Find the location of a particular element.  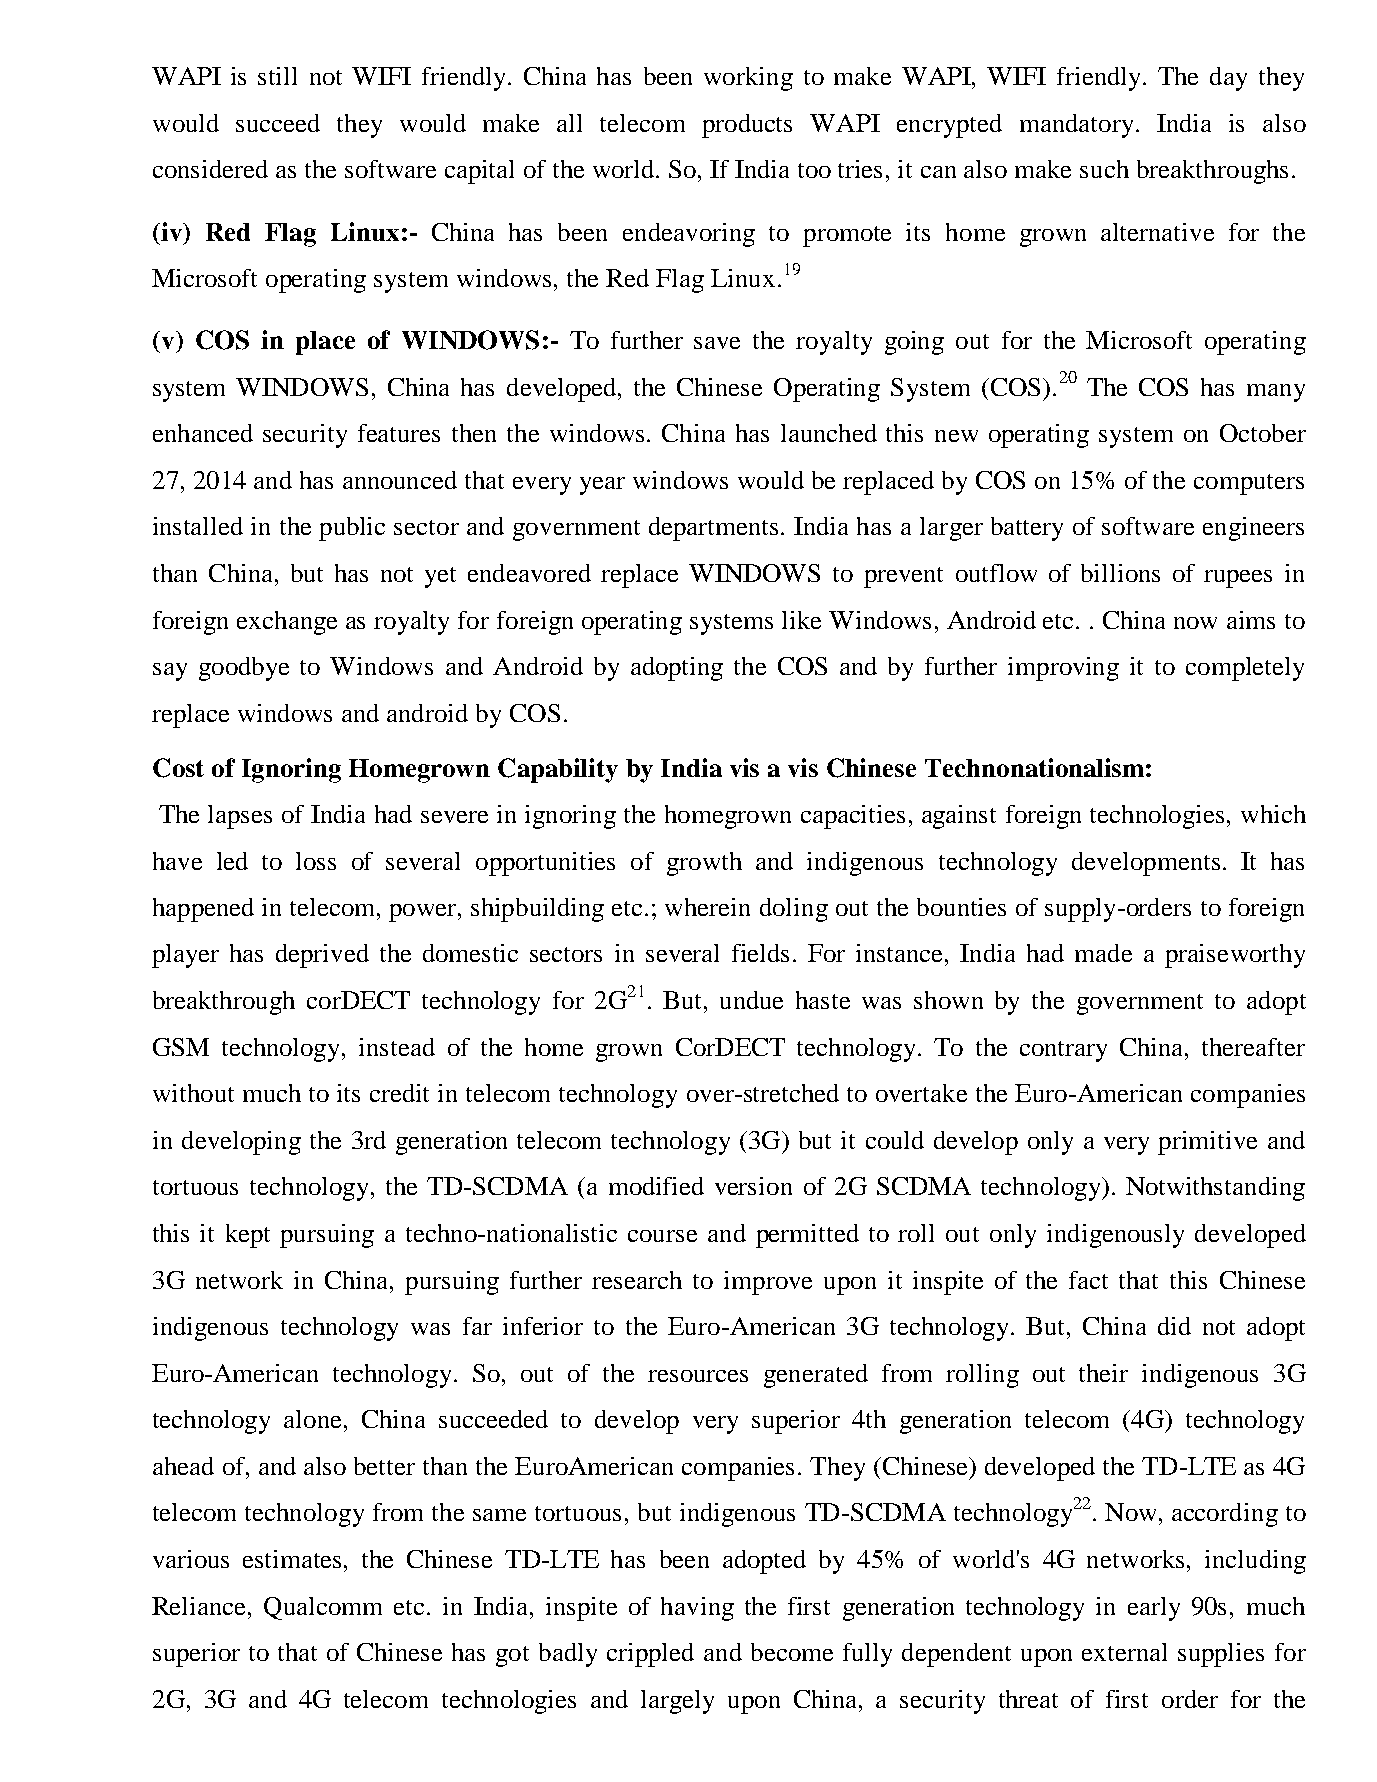

products is located at coordinates (747, 126).
